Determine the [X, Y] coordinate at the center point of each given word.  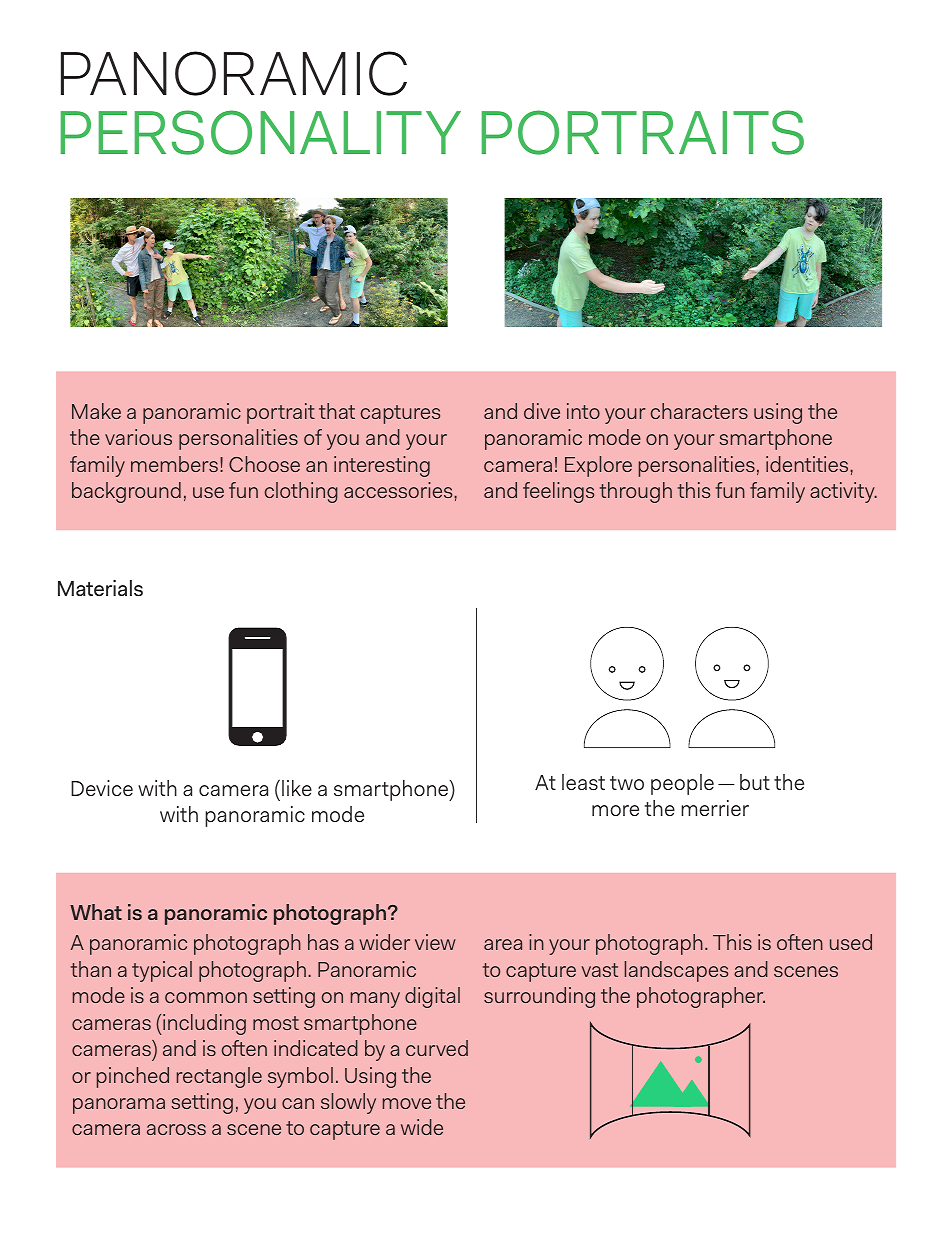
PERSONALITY [261, 132]
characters [699, 411]
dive [542, 411]
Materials [100, 588]
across [176, 1129]
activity [843, 492]
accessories [399, 490]
